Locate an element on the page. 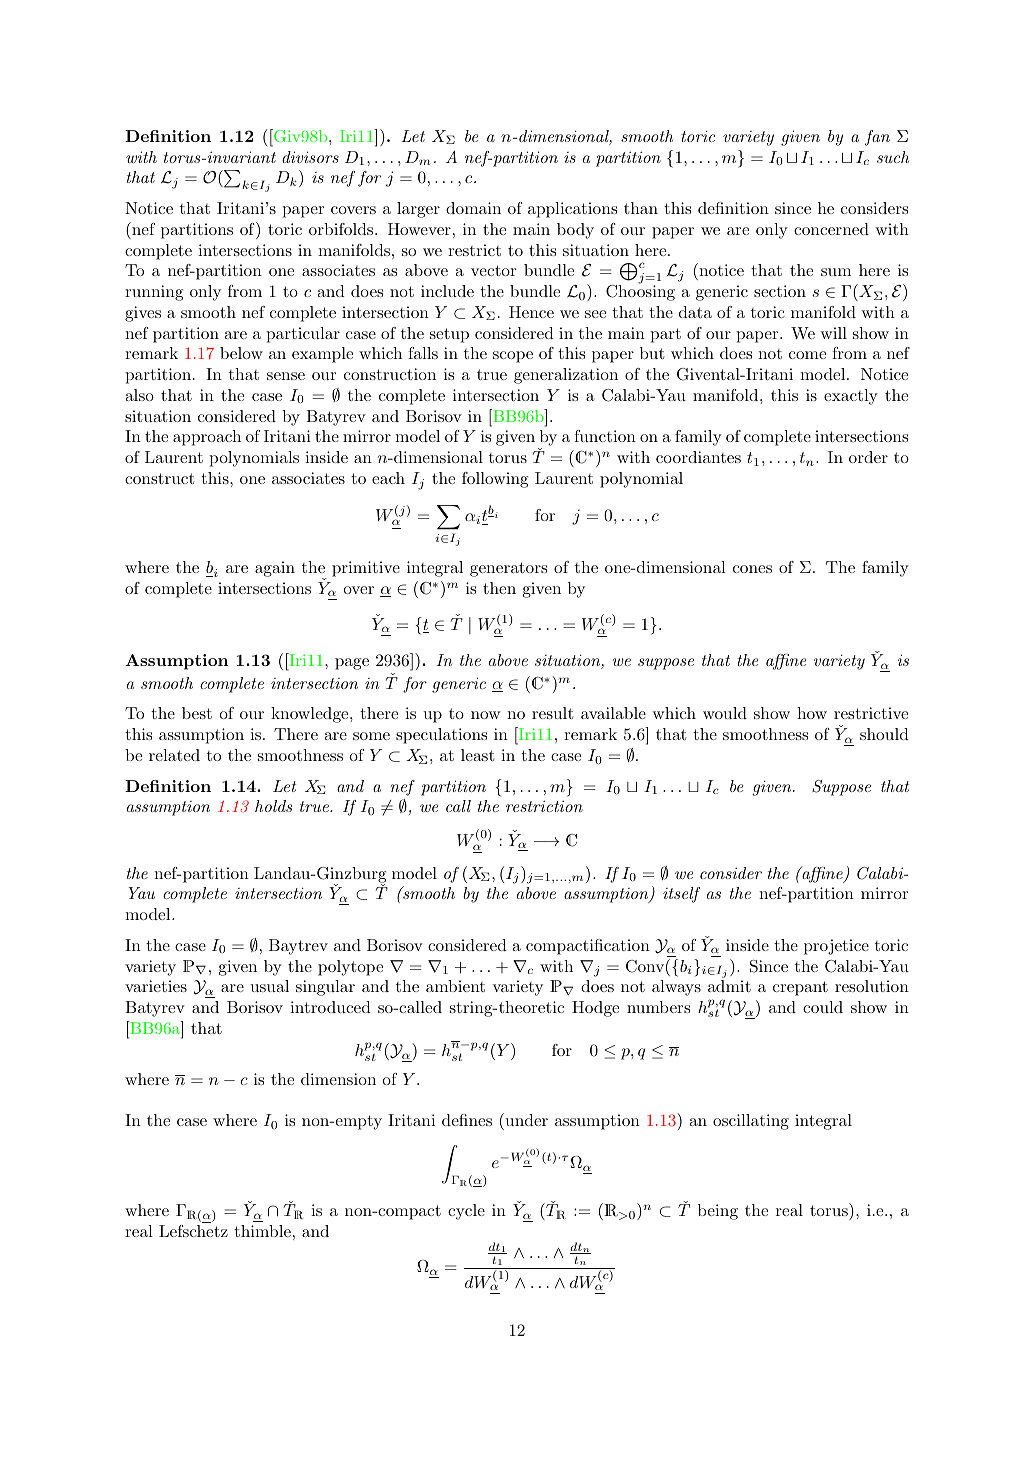  concerned is located at coordinates (831, 229).
